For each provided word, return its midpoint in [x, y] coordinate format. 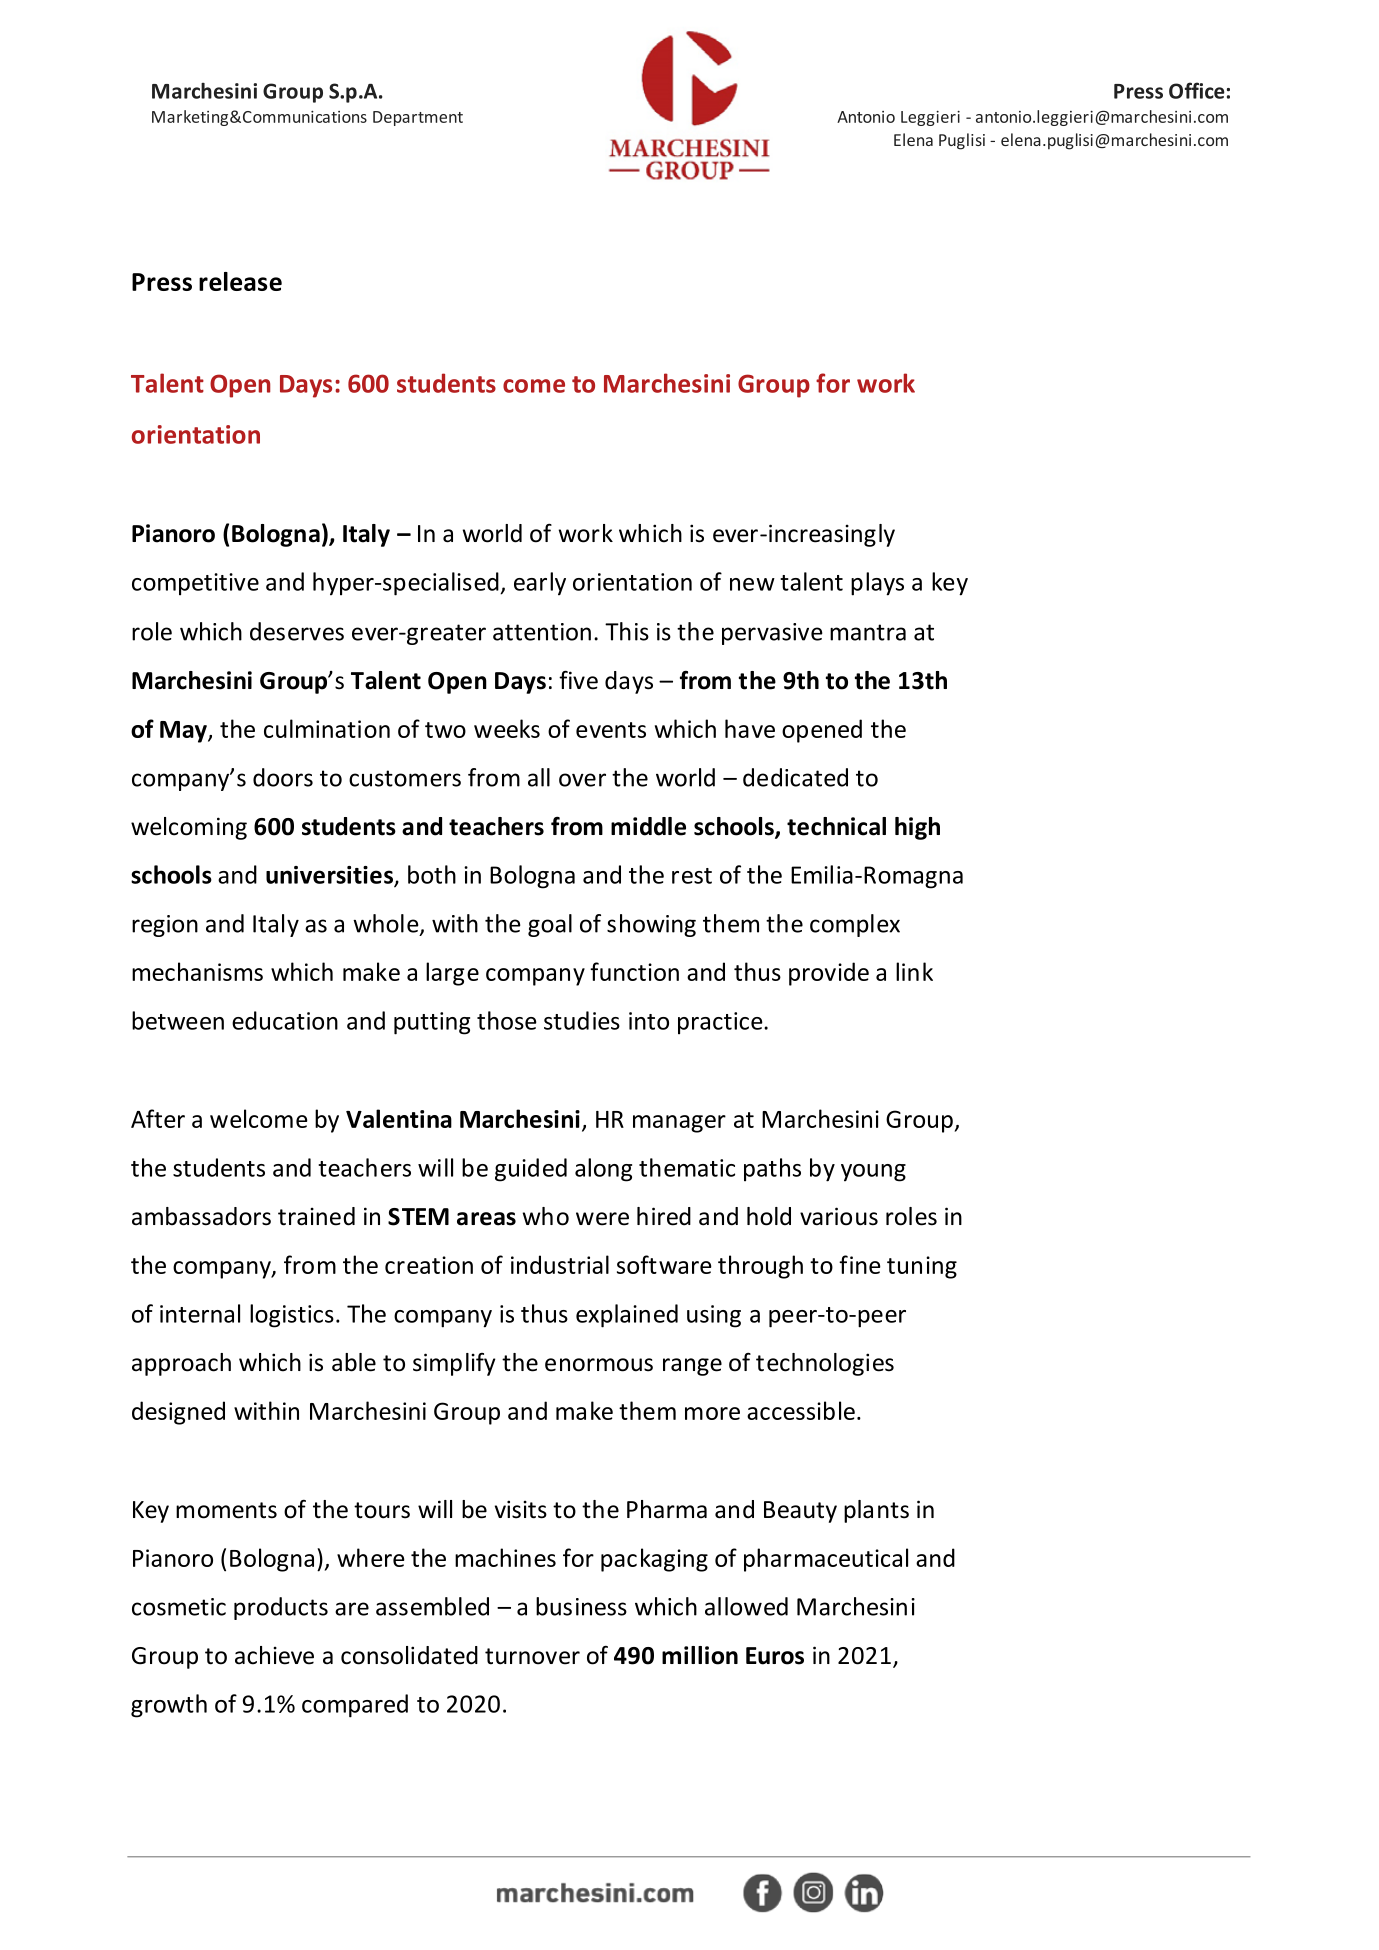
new [752, 584]
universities [330, 876]
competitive [195, 584]
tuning [922, 1267]
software [664, 1264]
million [700, 1655]
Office [1197, 90]
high [917, 828]
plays [877, 584]
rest [692, 876]
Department [418, 118]
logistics [292, 1316]
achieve [274, 1655]
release [240, 281]
